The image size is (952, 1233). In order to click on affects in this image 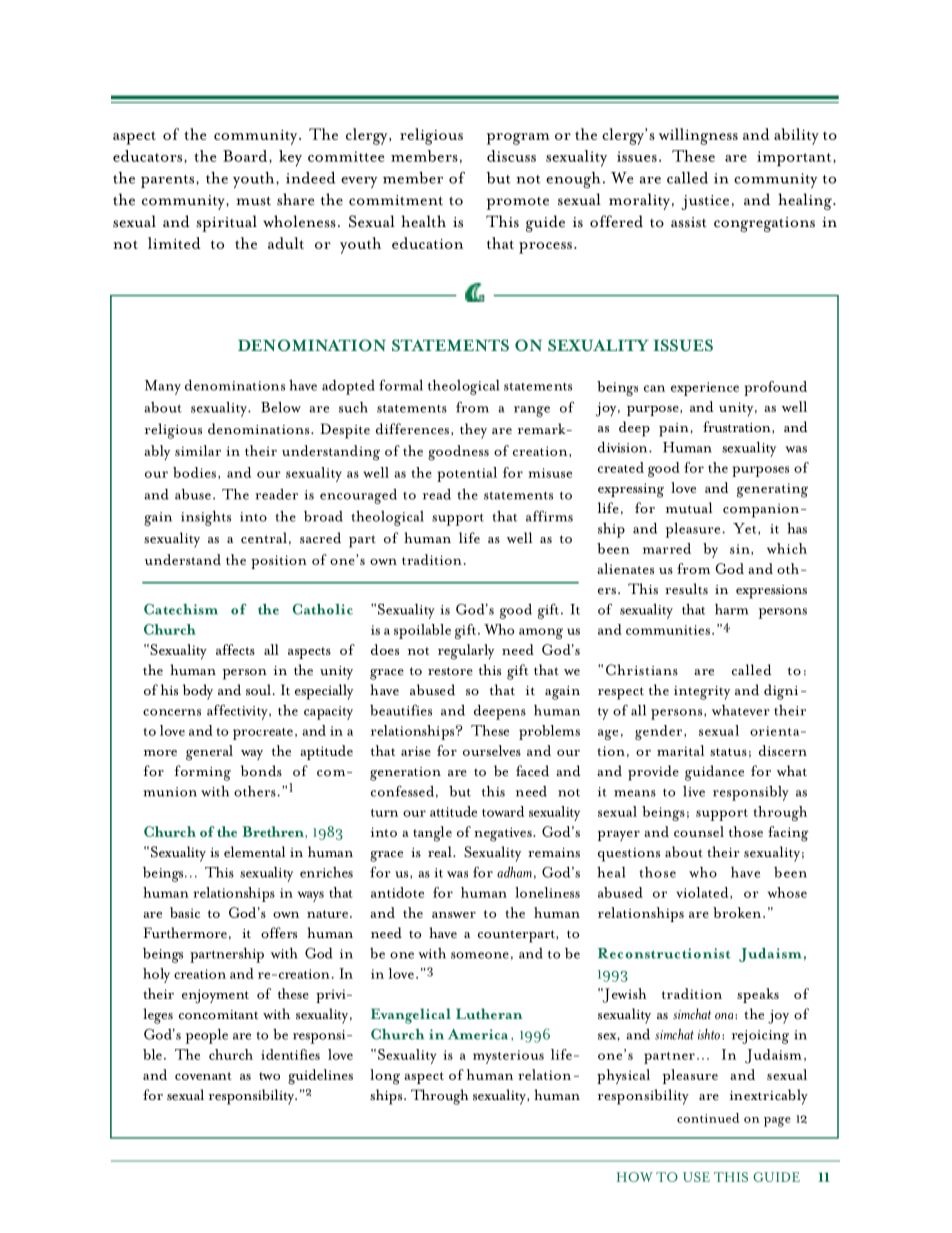, I will do `click(235, 649)`.
